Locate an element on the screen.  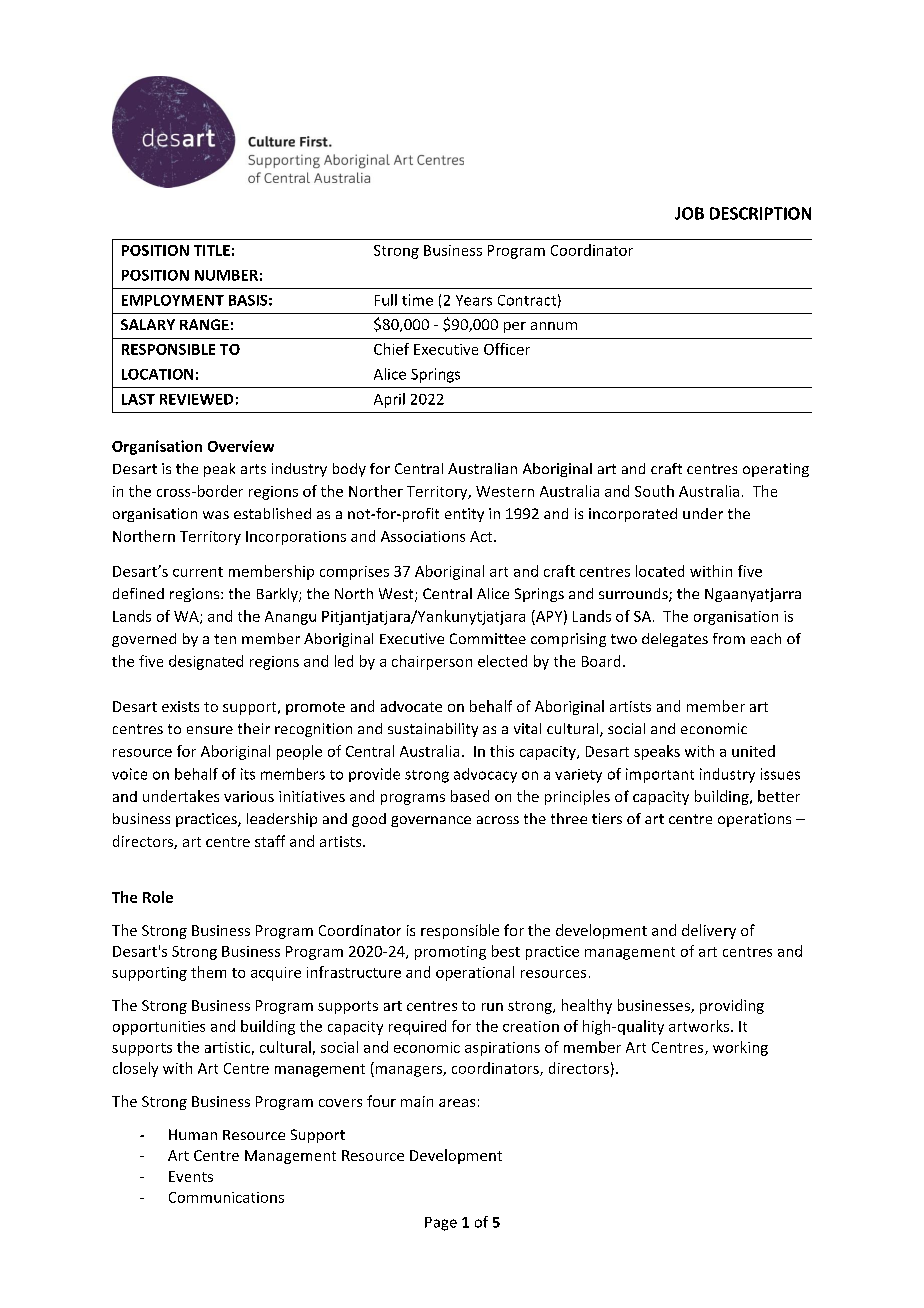
Communications is located at coordinates (226, 1197).
